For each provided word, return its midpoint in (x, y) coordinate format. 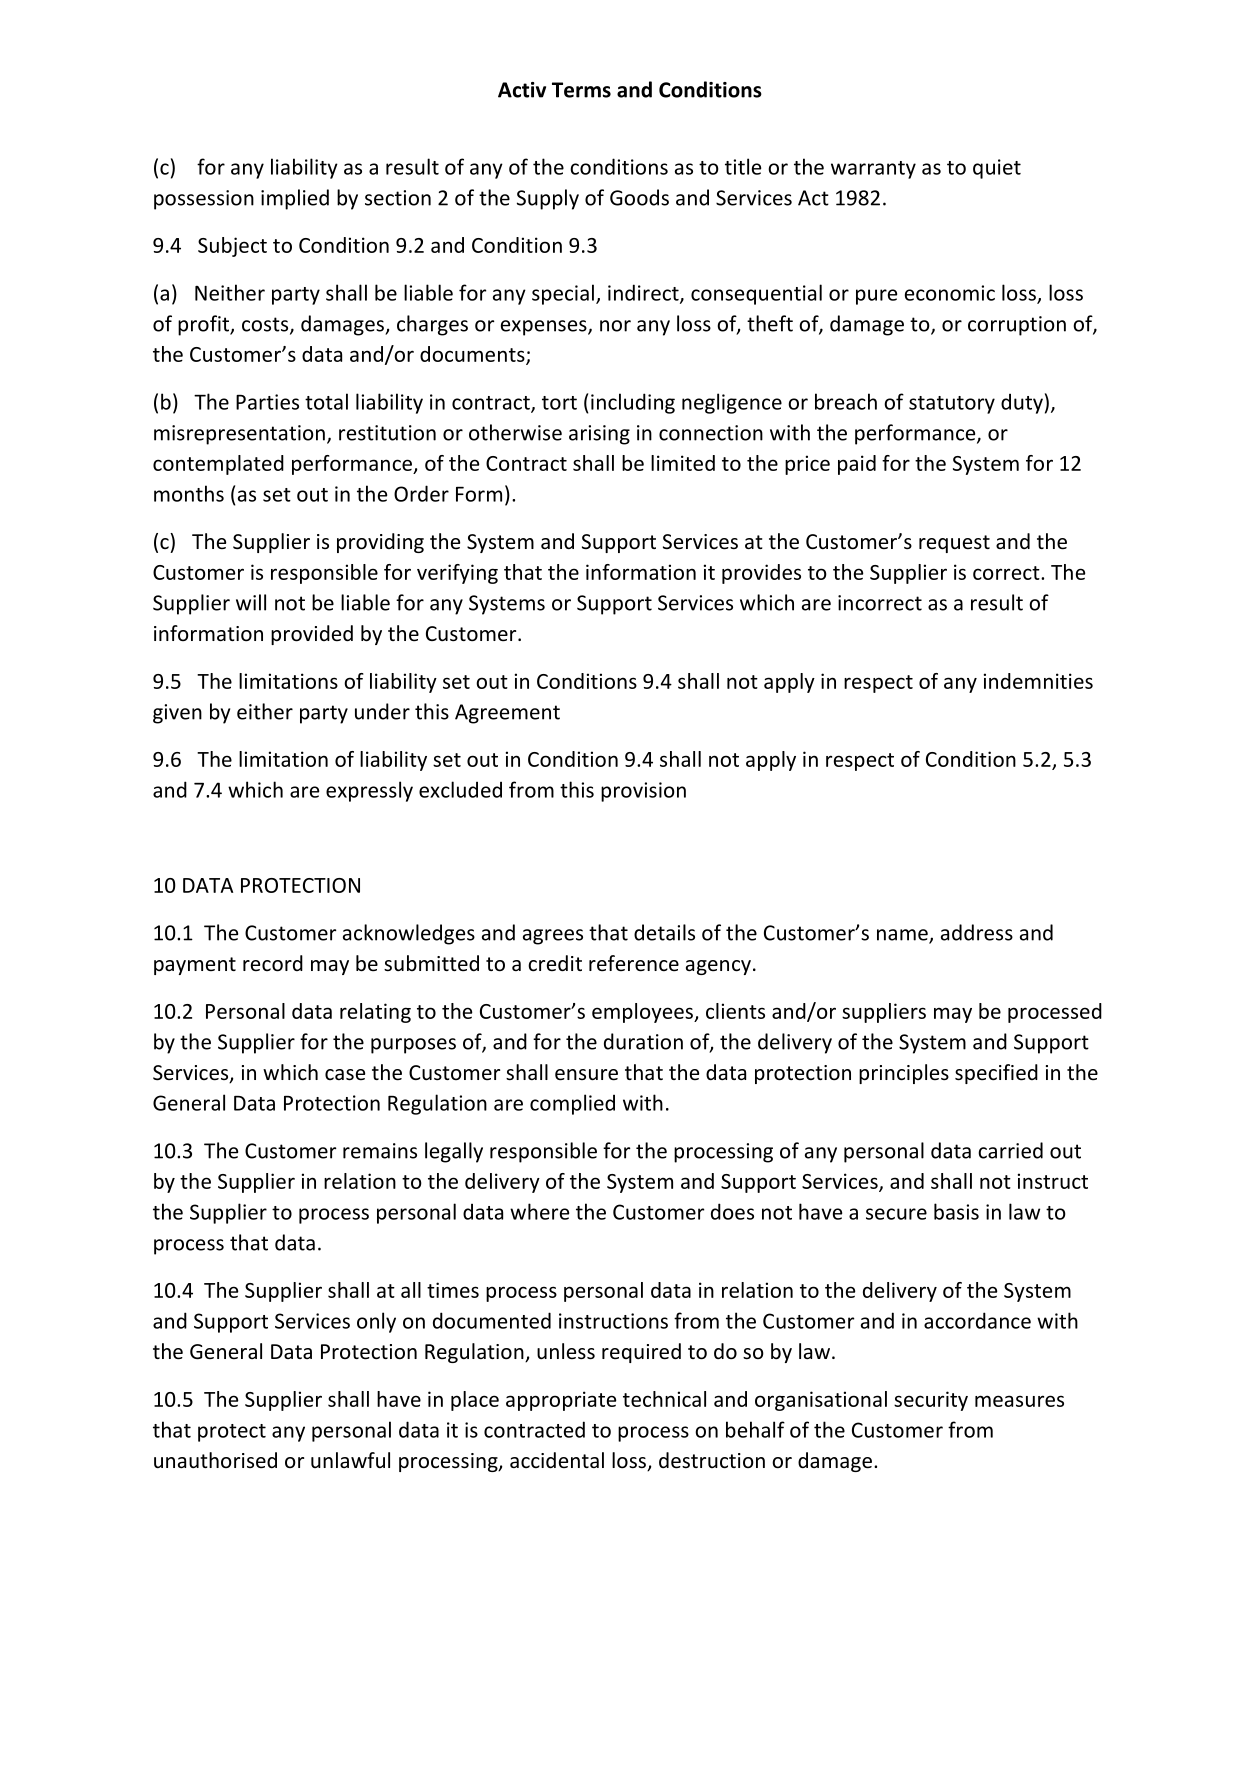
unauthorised (215, 1460)
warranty (873, 170)
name (903, 936)
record (273, 963)
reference (634, 963)
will (251, 602)
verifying (457, 574)
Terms (581, 90)
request (954, 544)
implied (295, 199)
